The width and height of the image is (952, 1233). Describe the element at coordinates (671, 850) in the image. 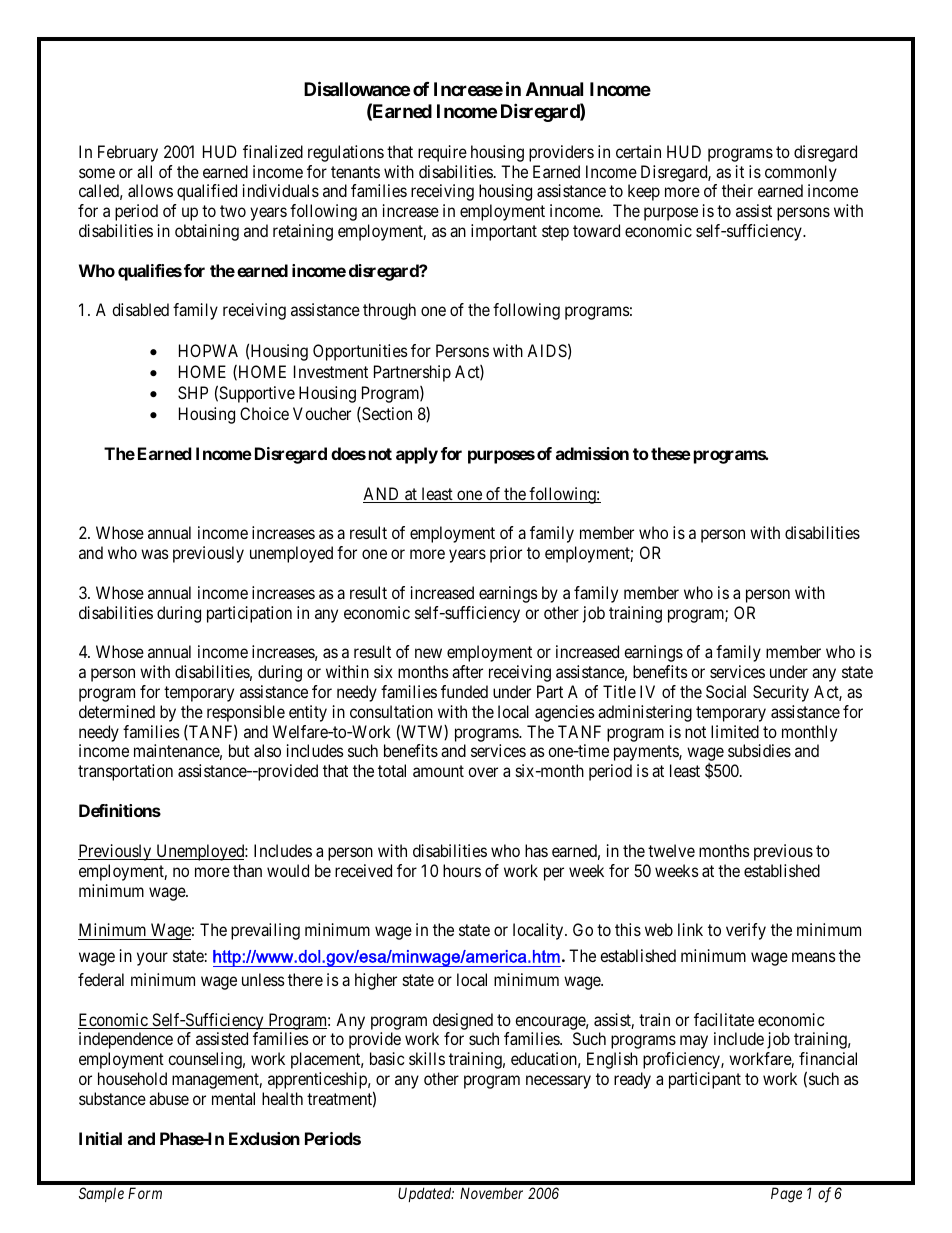

I see `twelve` at that location.
